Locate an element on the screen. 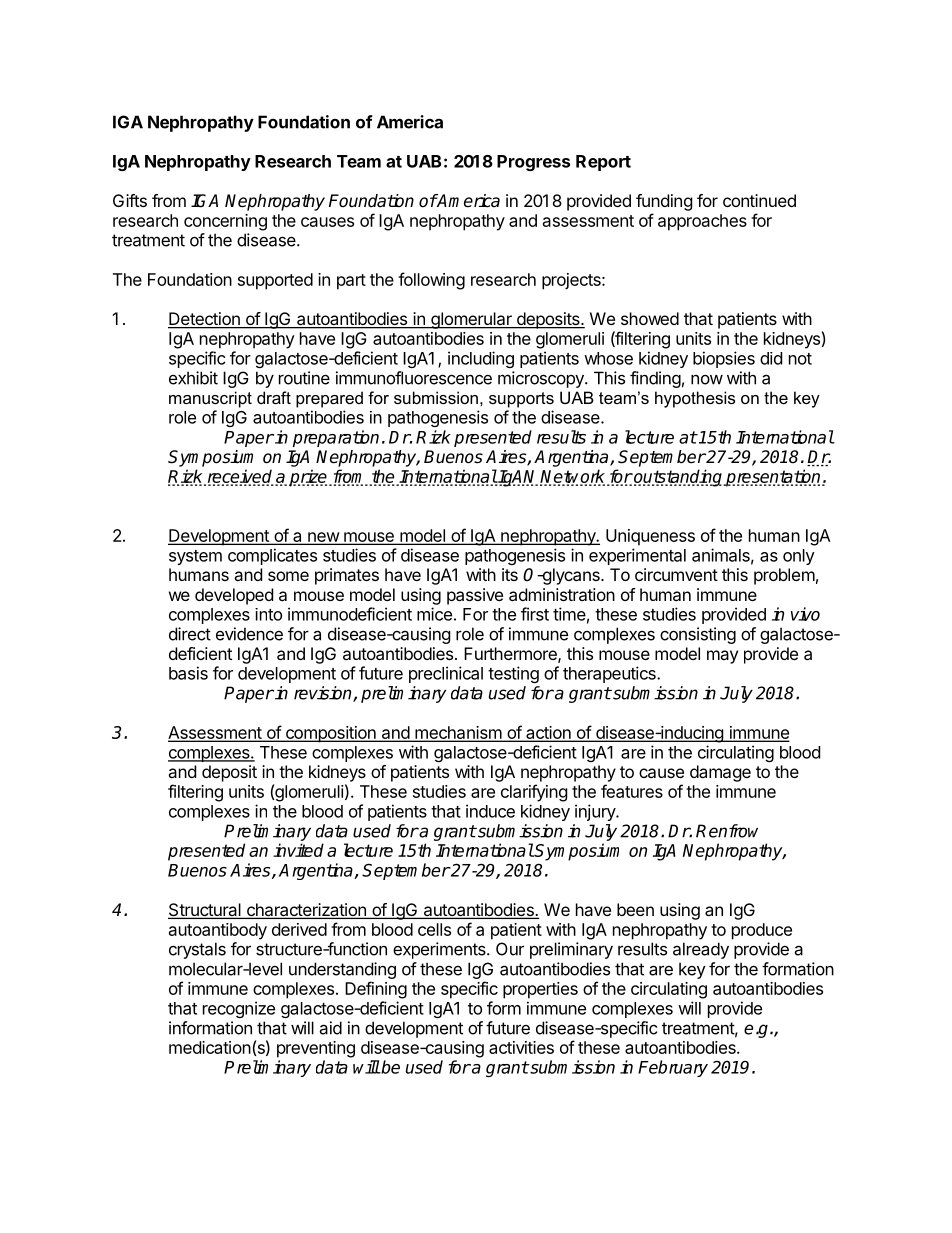  passive is located at coordinates (475, 596).
